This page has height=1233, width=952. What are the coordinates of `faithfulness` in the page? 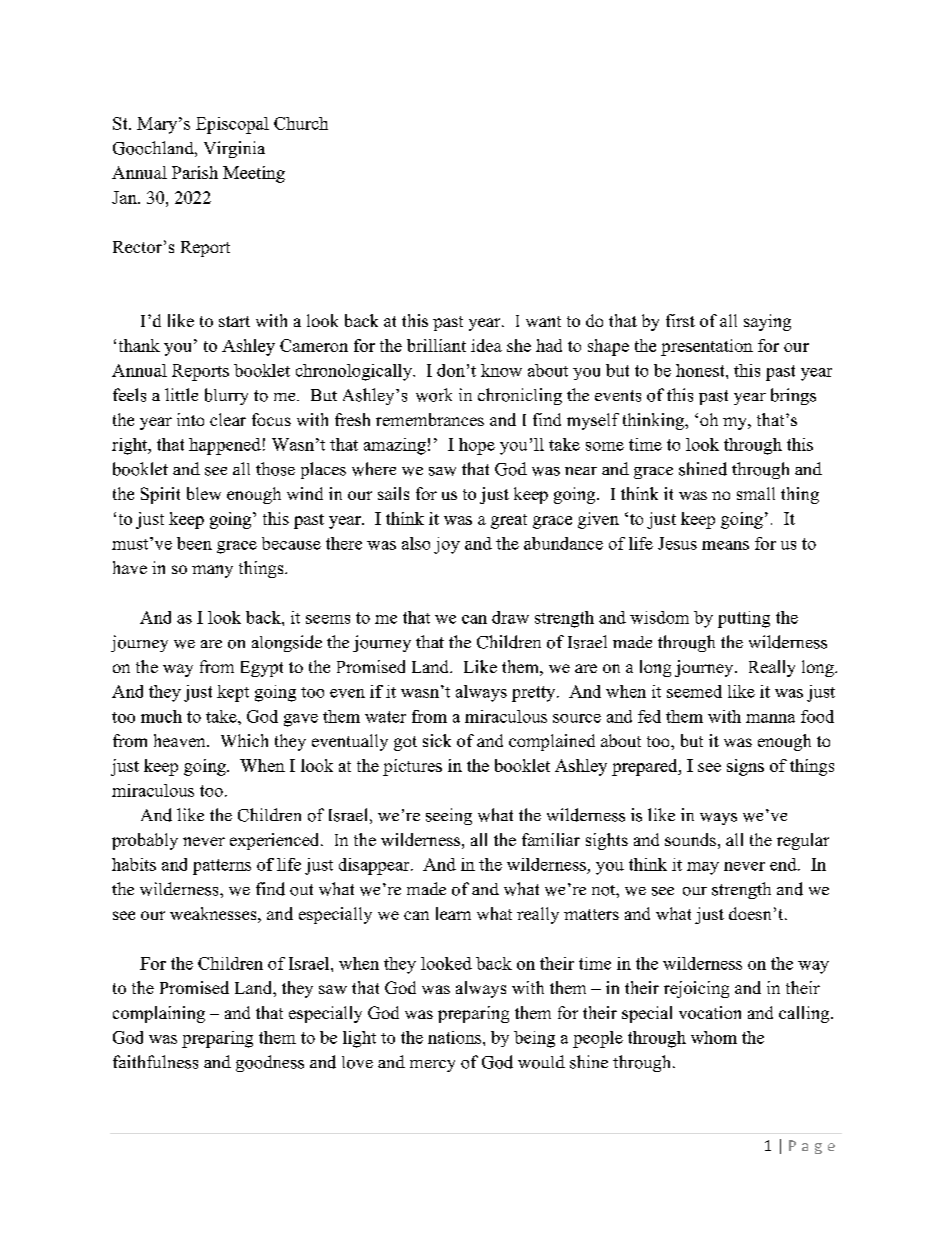 It's located at (155, 1062).
